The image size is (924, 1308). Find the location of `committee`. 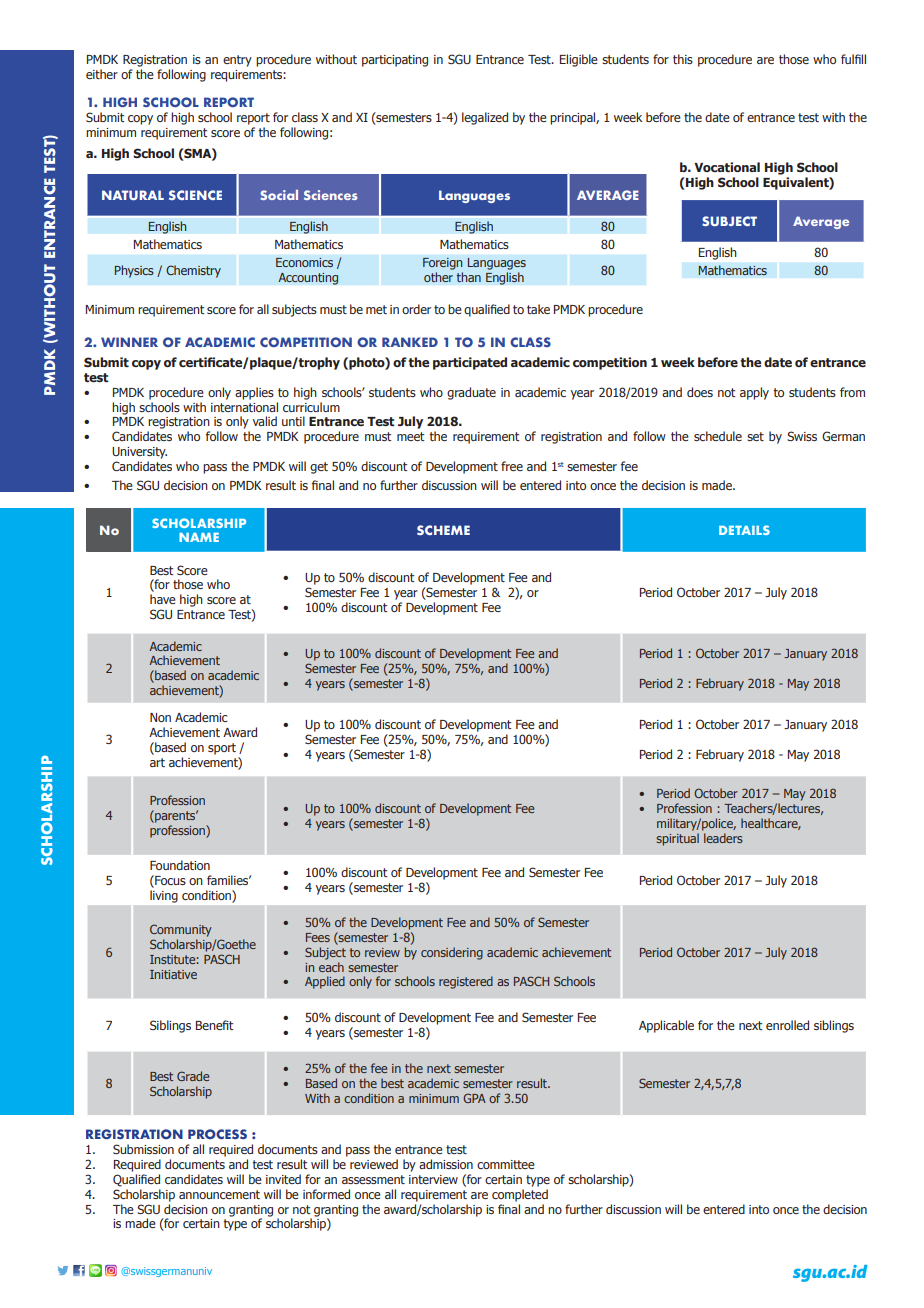

committee is located at coordinates (506, 1164).
